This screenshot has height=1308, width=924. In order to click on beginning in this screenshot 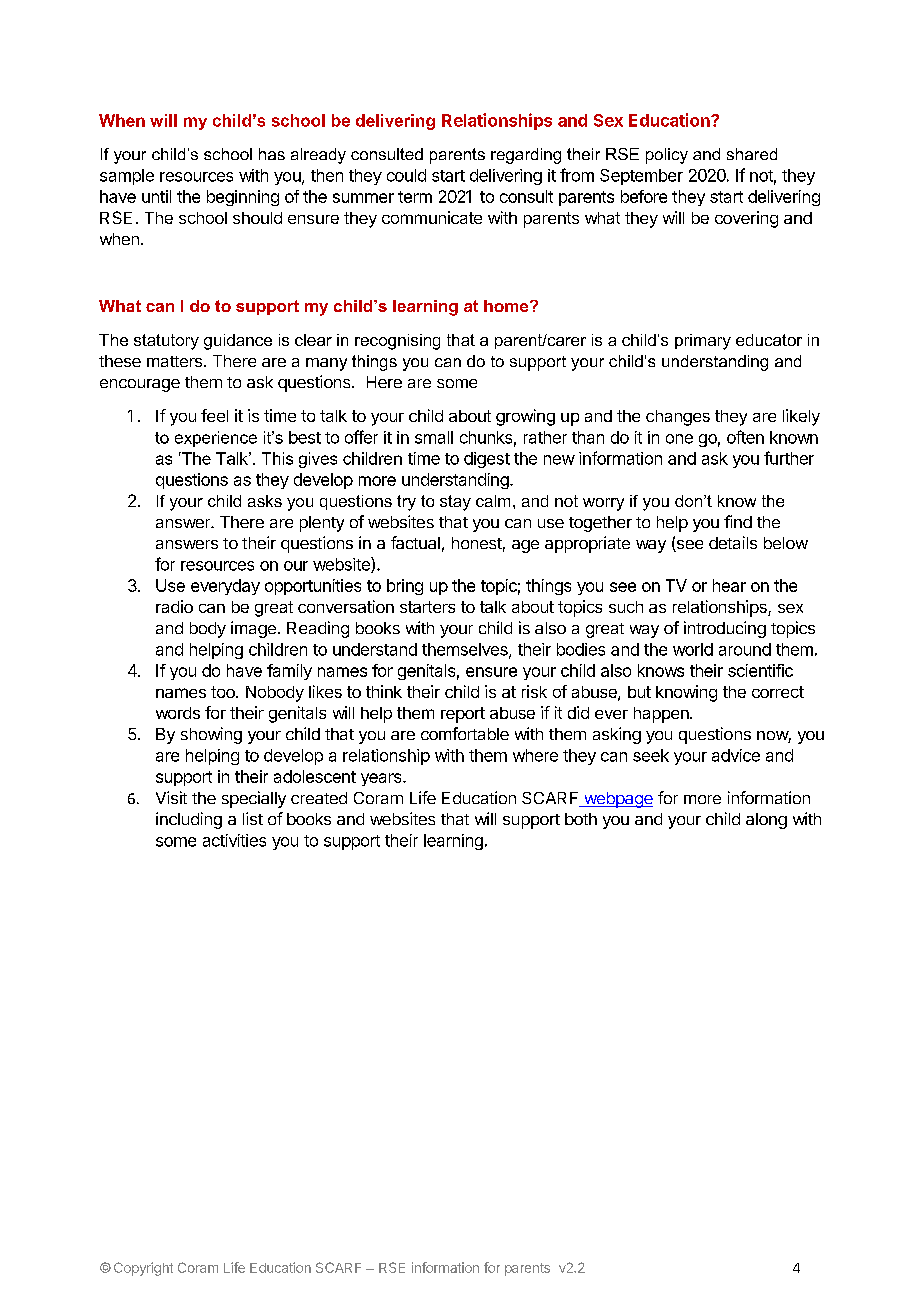, I will do `click(243, 198)`.
